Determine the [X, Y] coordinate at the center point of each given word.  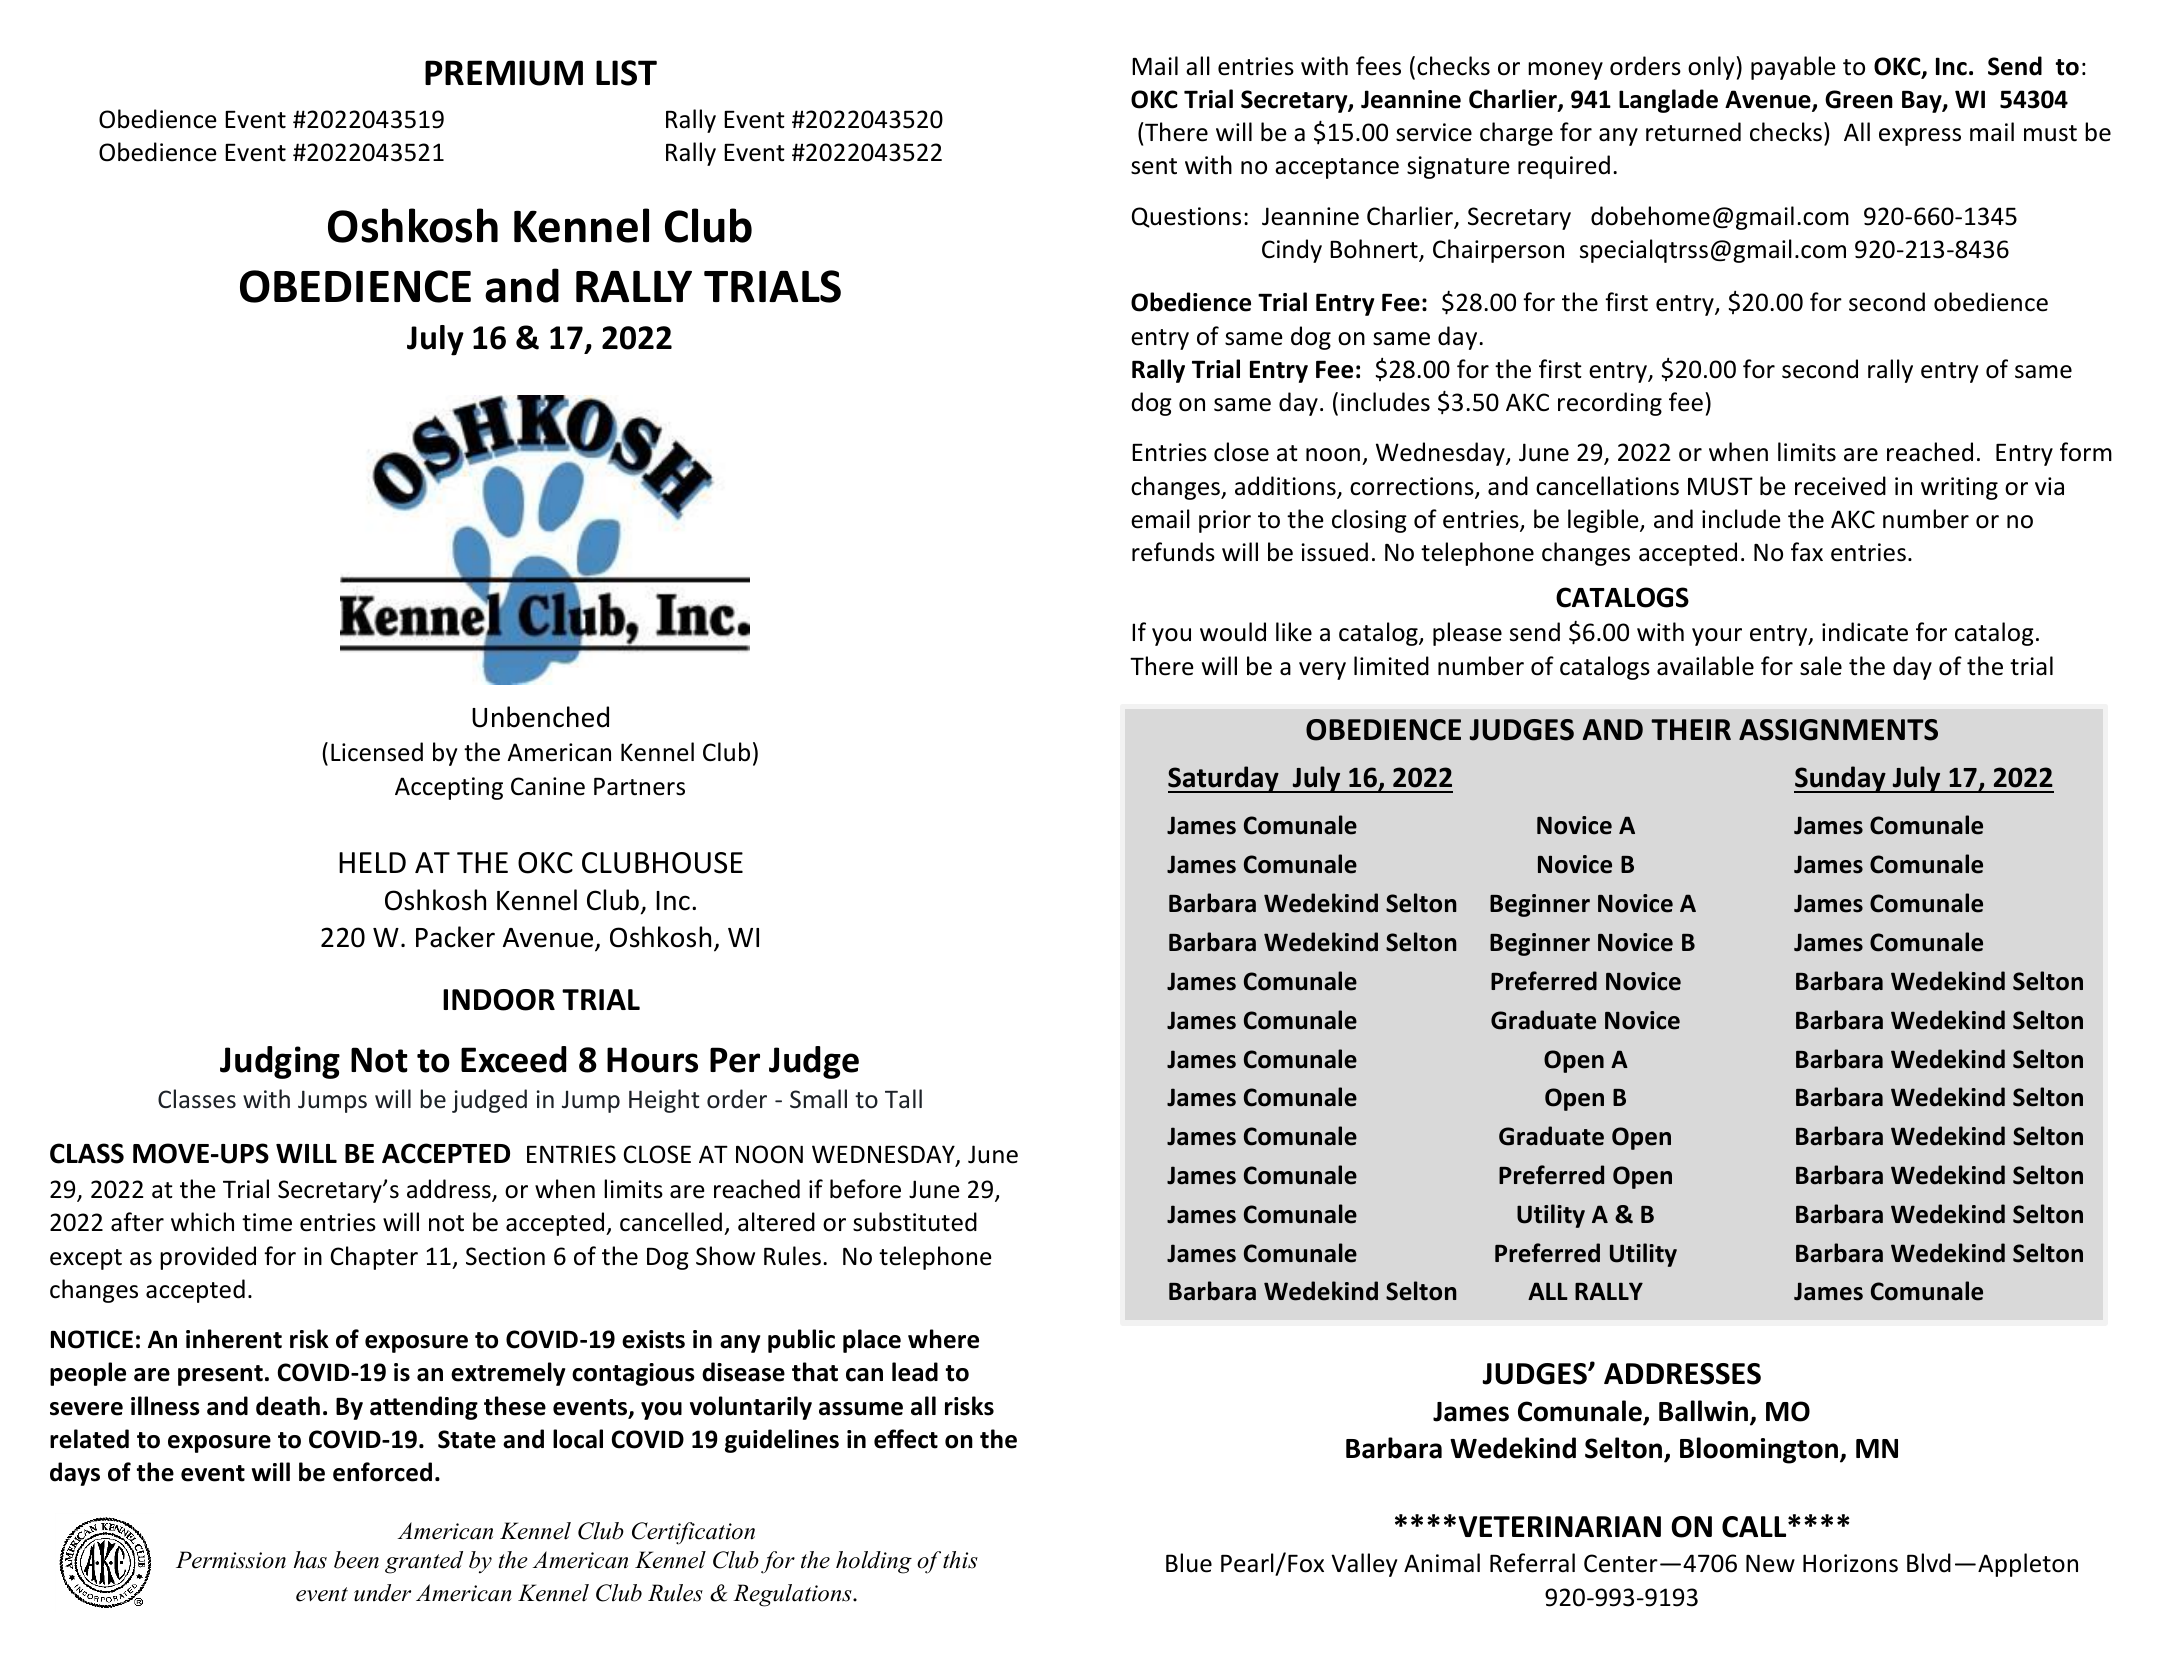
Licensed [377, 752]
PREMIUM [504, 73]
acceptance [1337, 168]
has [310, 1560]
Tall [903, 1099]
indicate [1865, 632]
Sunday [1841, 779]
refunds [1173, 552]
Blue [1189, 1563]
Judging [280, 1062]
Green [1859, 99]
